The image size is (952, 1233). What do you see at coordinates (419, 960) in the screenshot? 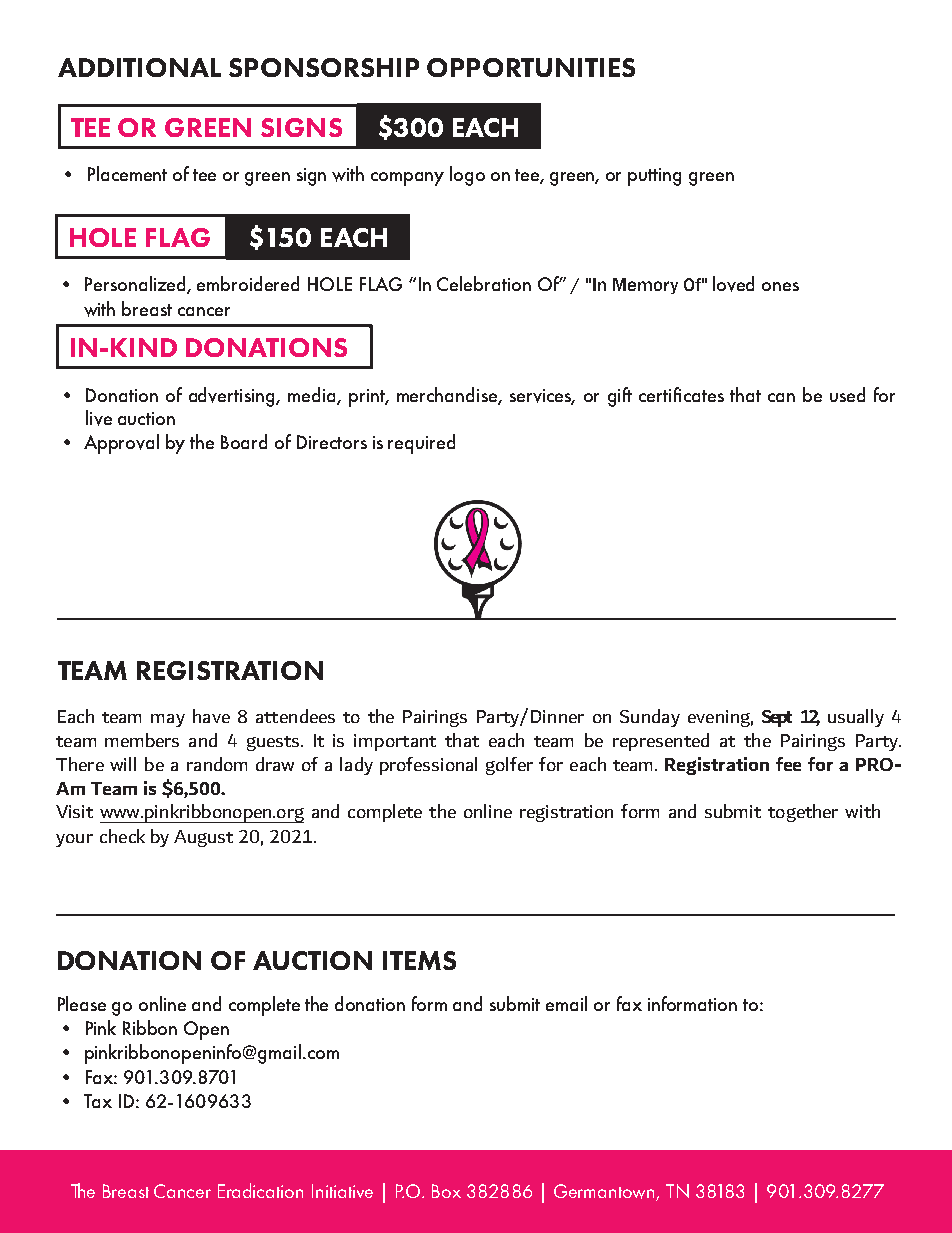
I see `ITEMS` at bounding box center [419, 960].
